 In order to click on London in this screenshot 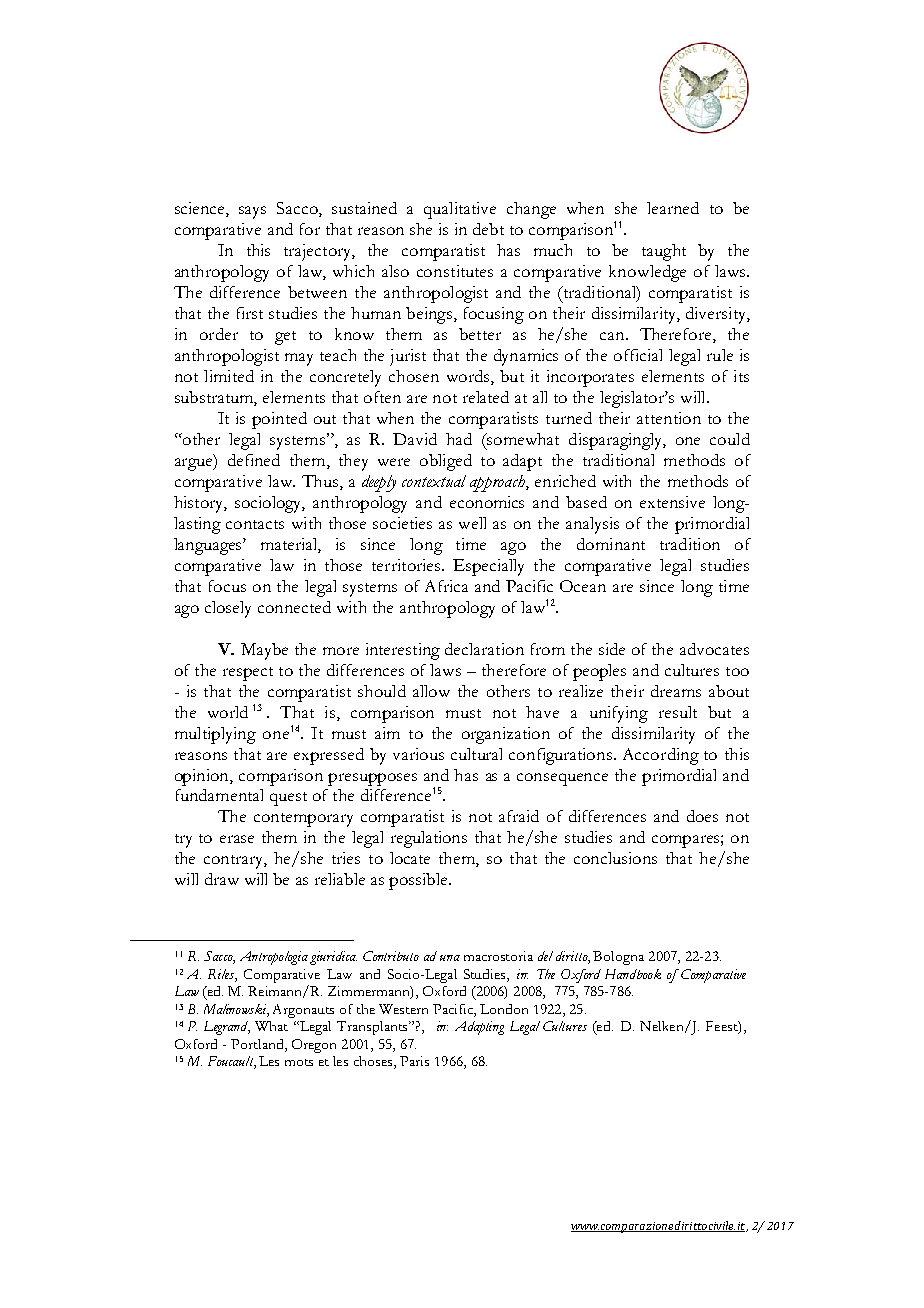, I will do `click(504, 1009)`.
